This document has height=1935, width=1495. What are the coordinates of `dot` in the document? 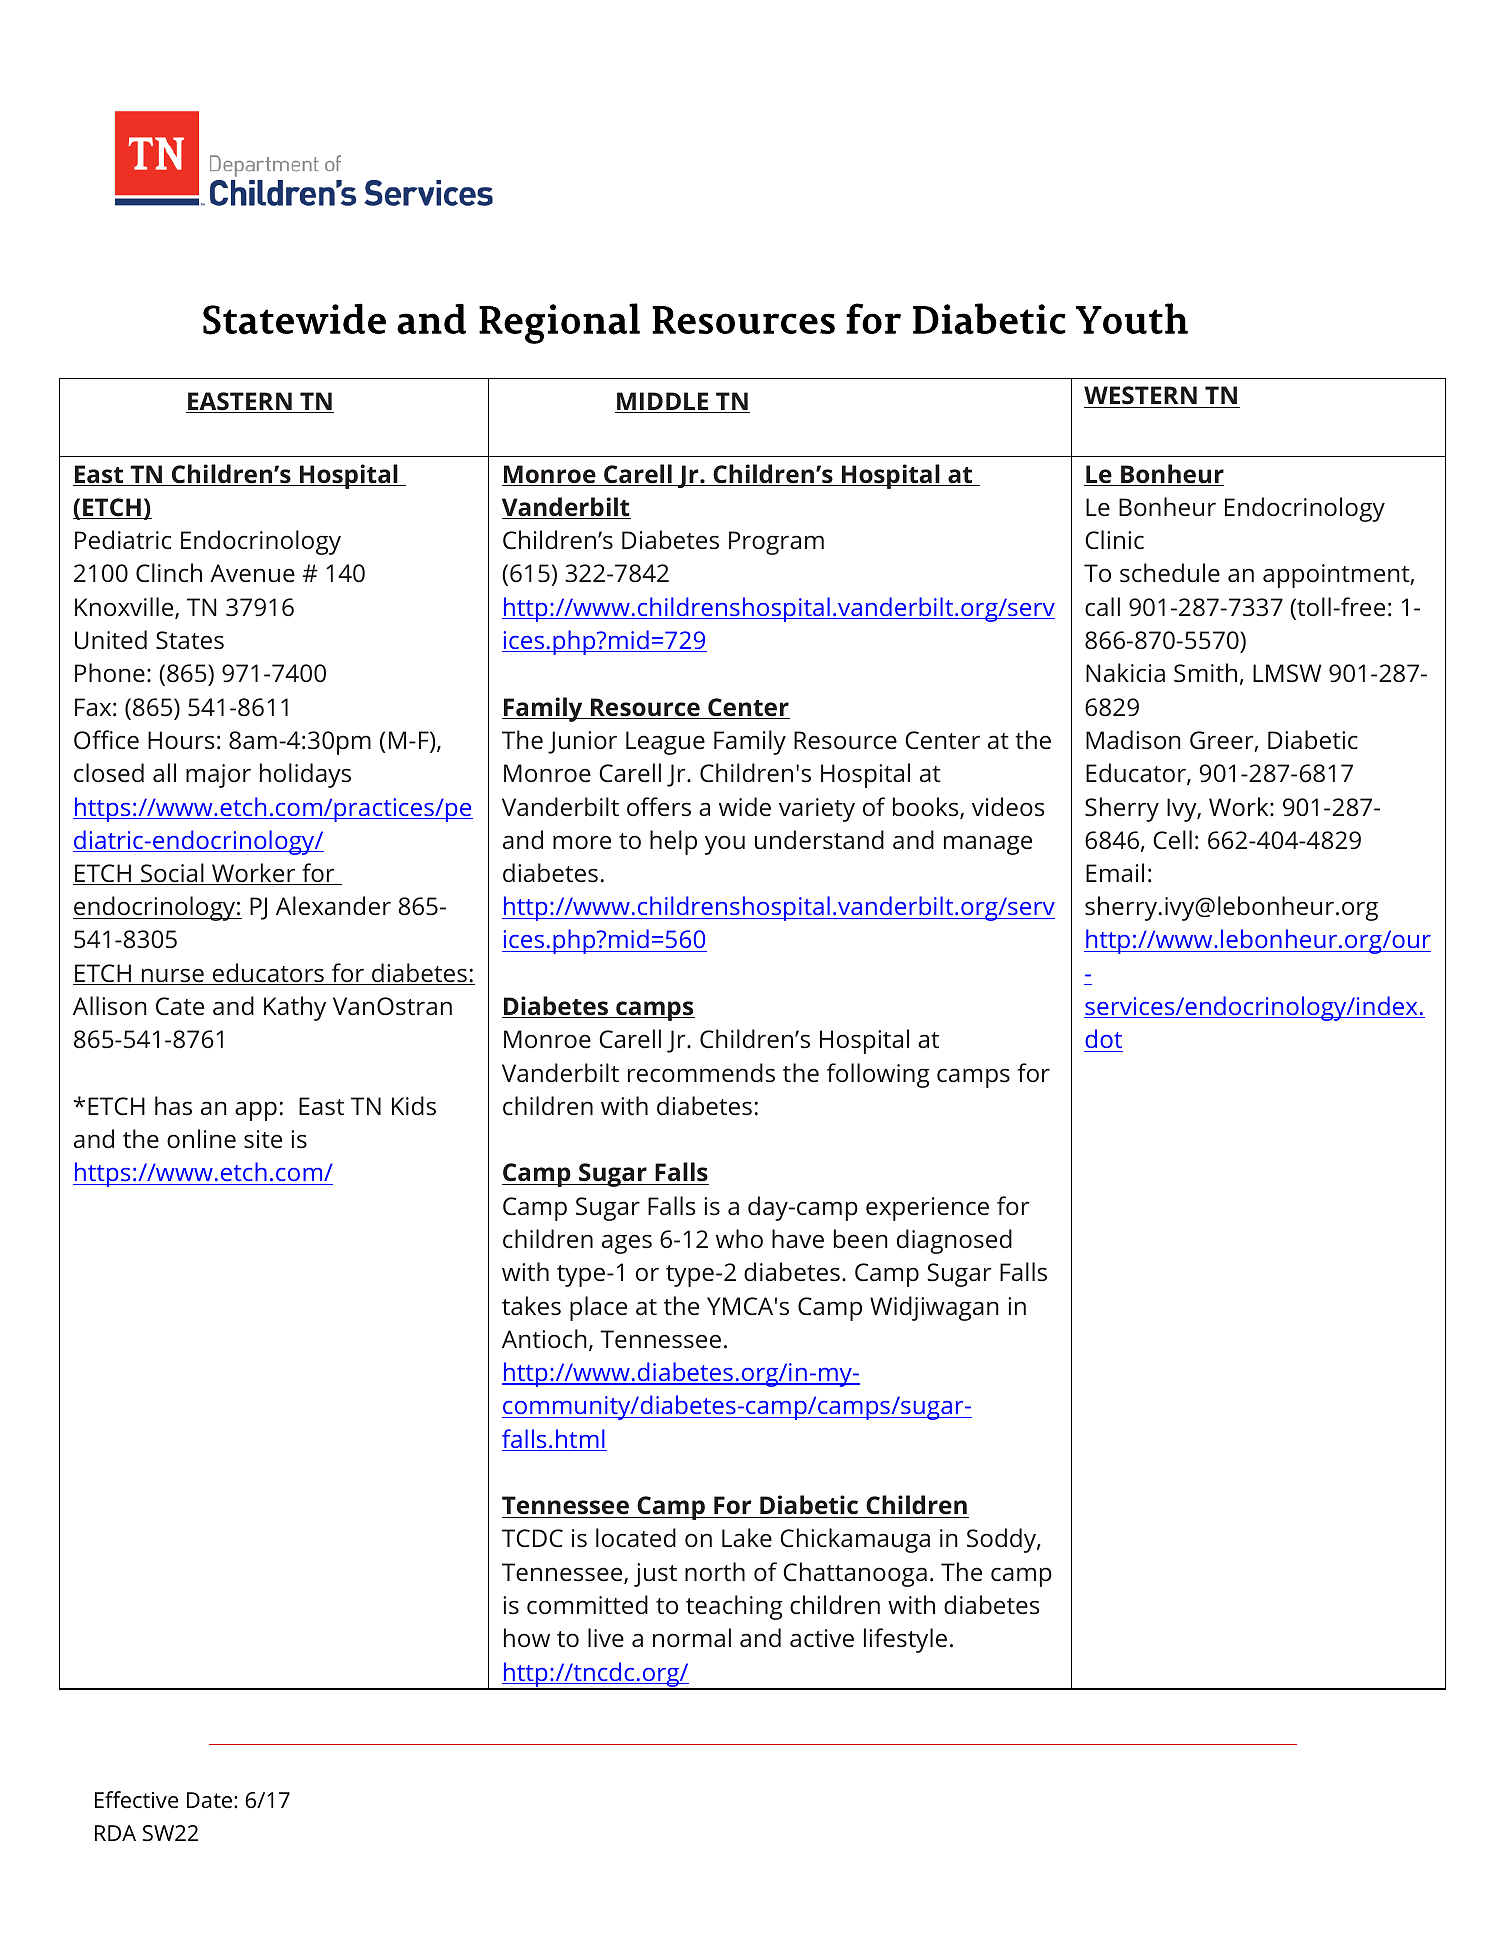 It's located at (1103, 1040).
